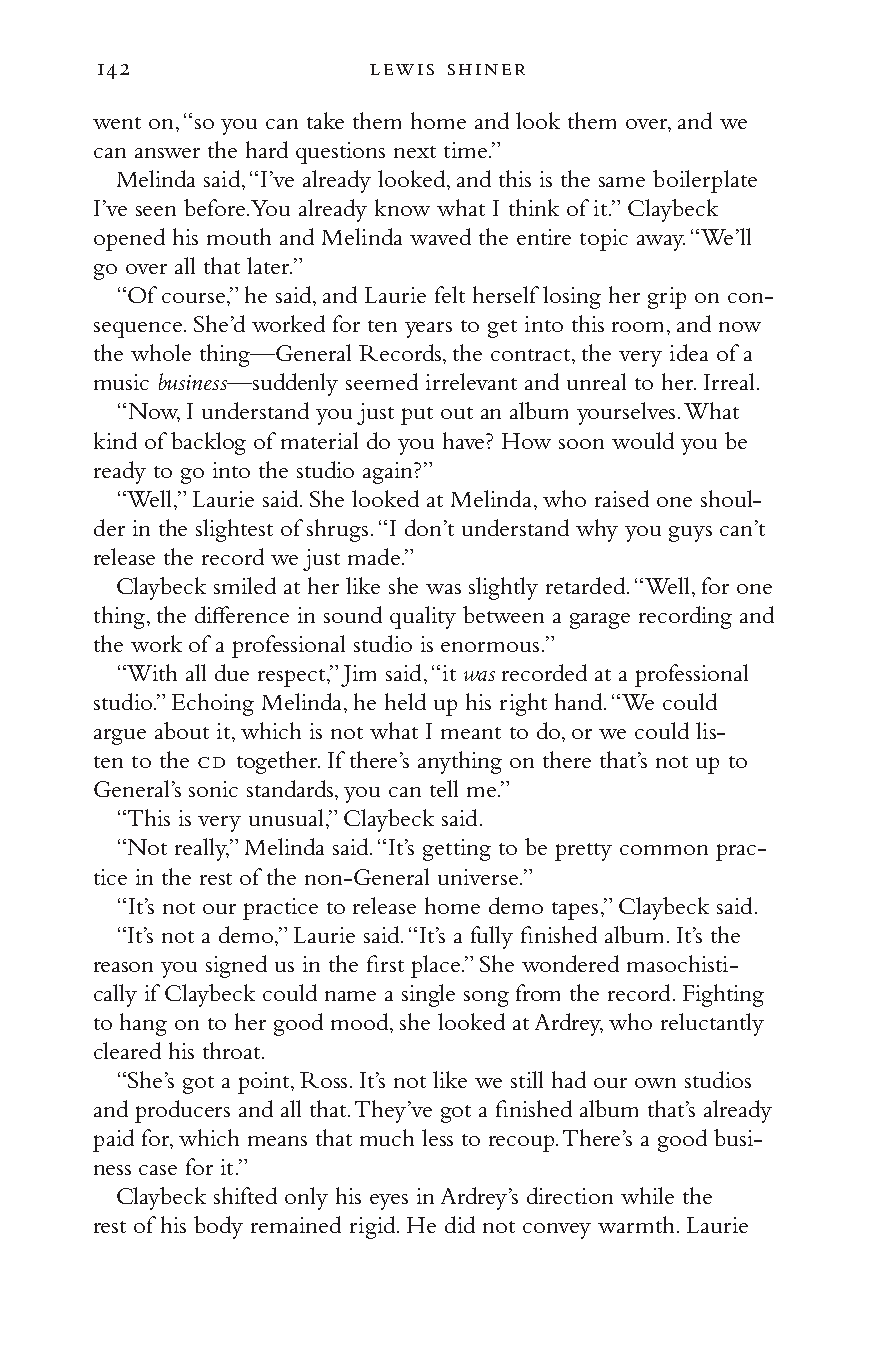 This screenshot has height=1345, width=896. I want to click on common, so click(664, 850).
